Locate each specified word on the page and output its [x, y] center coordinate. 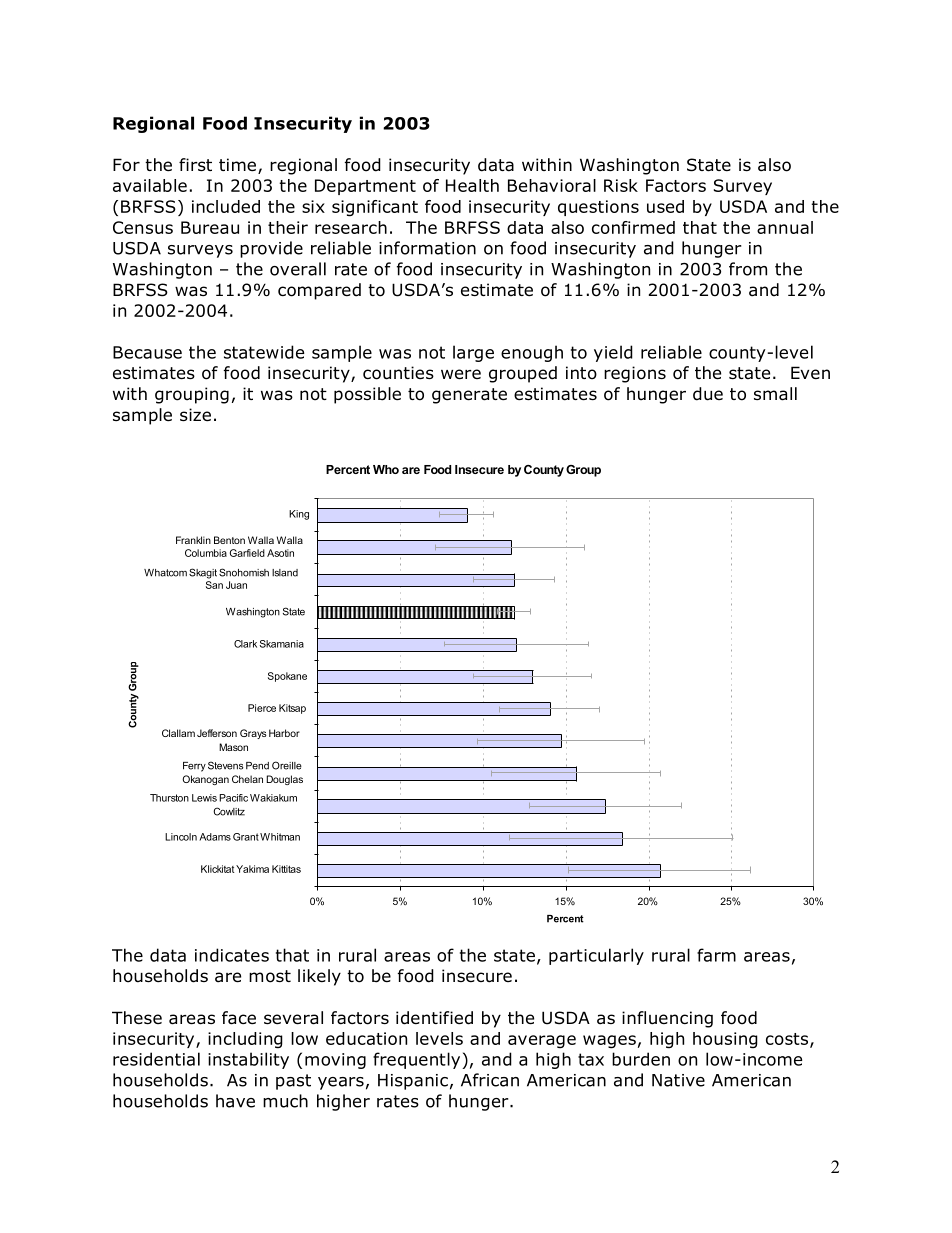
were [461, 374]
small [775, 394]
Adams [215, 837]
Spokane [287, 677]
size [195, 415]
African [490, 1080]
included [226, 206]
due [708, 394]
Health [472, 185]
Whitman [280, 837]
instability [248, 1060]
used [665, 206]
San [214, 585]
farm [716, 955]
